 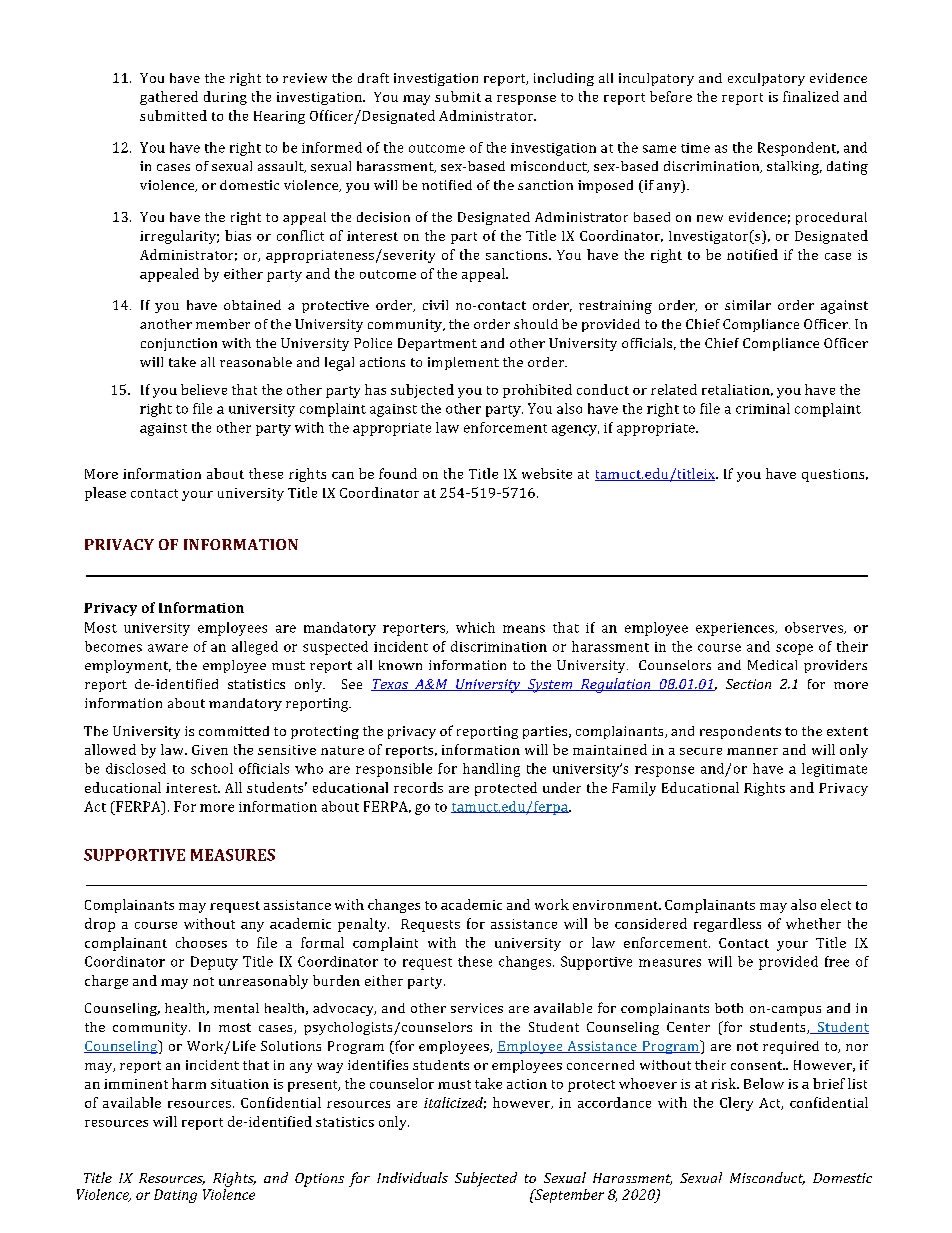 What do you see at coordinates (435, 305) in the screenshot?
I see `civil` at bounding box center [435, 305].
